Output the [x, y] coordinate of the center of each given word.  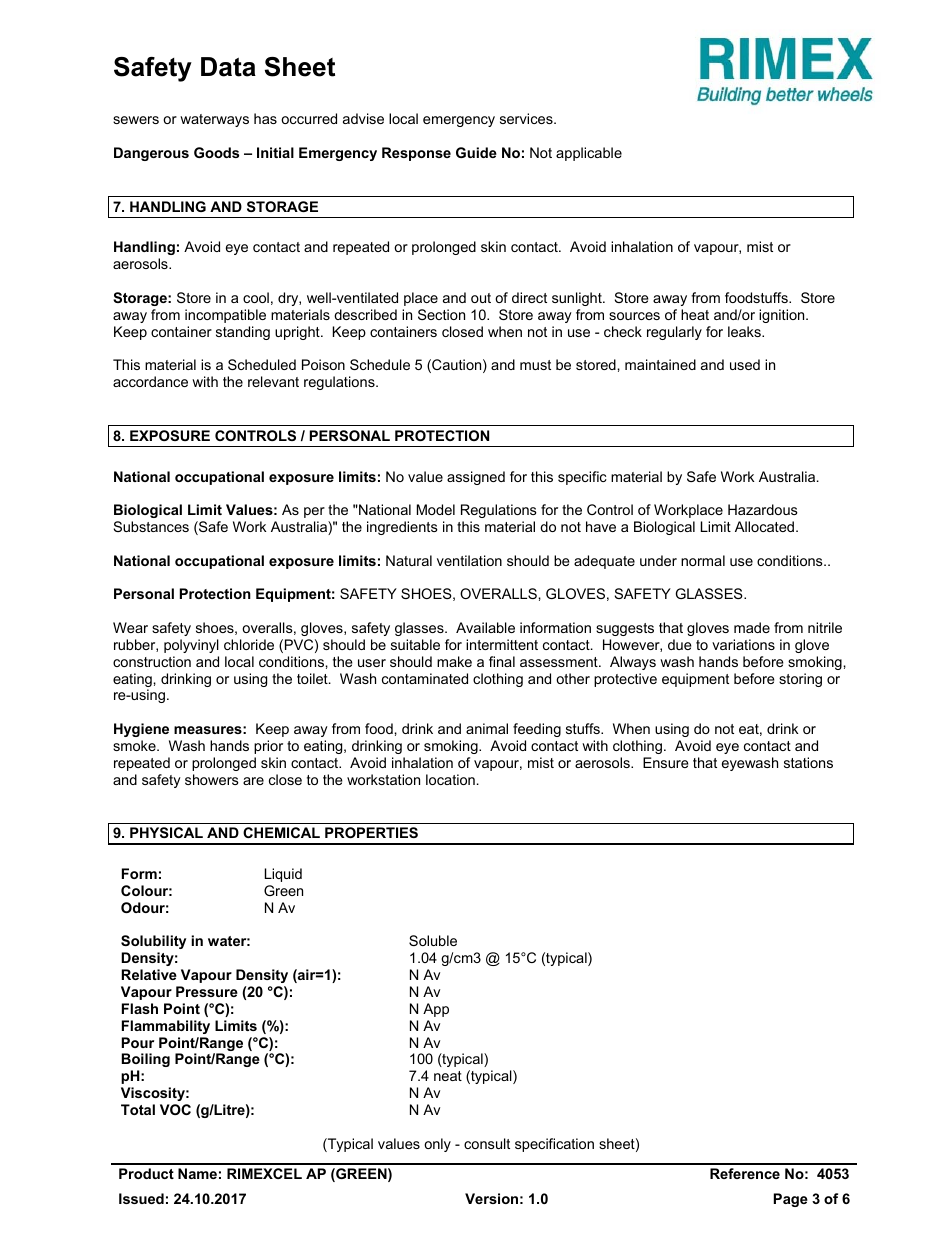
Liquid [283, 875]
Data [228, 67]
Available [485, 627]
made [752, 627]
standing [243, 333]
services [527, 118]
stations [808, 762]
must [535, 365]
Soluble [433, 940]
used [745, 364]
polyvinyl [191, 646]
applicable [589, 154]
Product [146, 1173]
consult [487, 1143]
